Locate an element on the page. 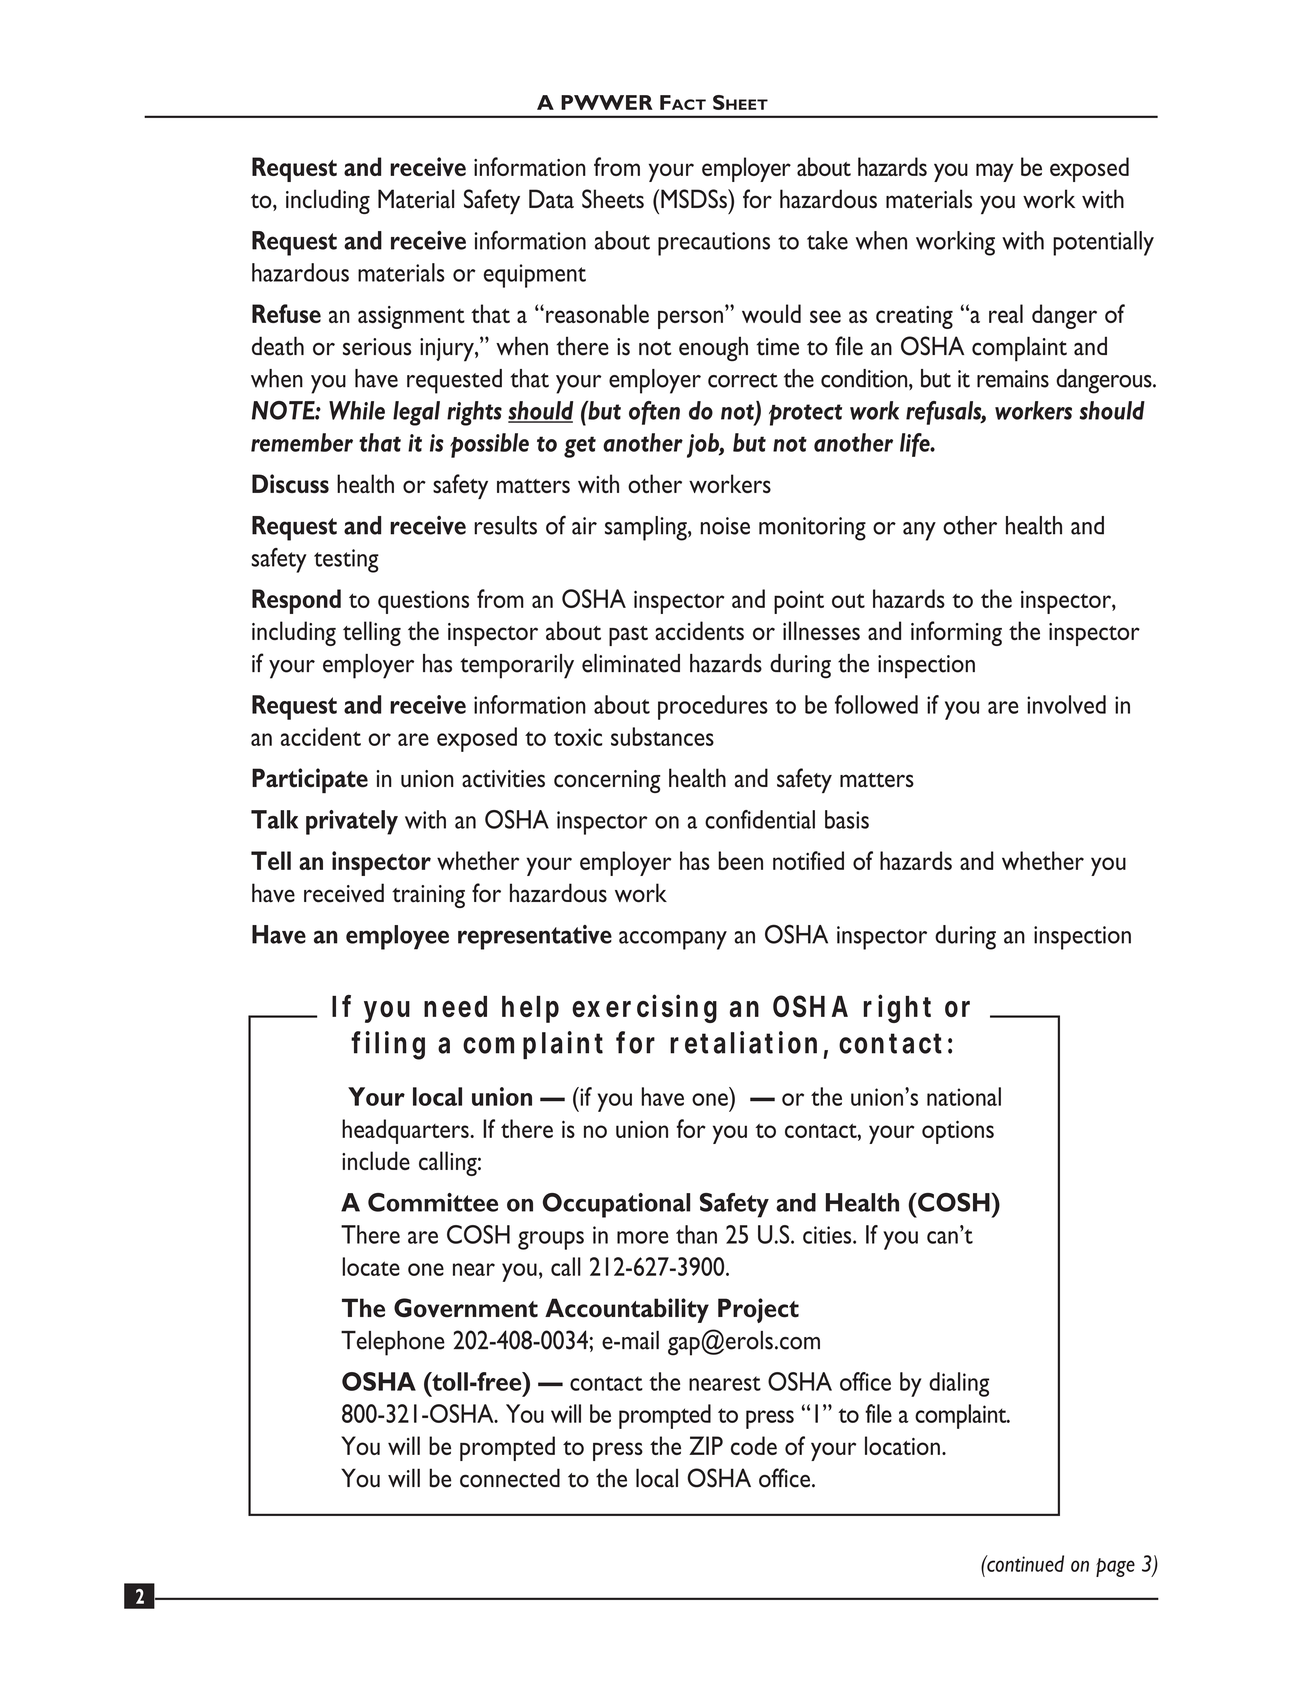  national is located at coordinates (964, 1096).
